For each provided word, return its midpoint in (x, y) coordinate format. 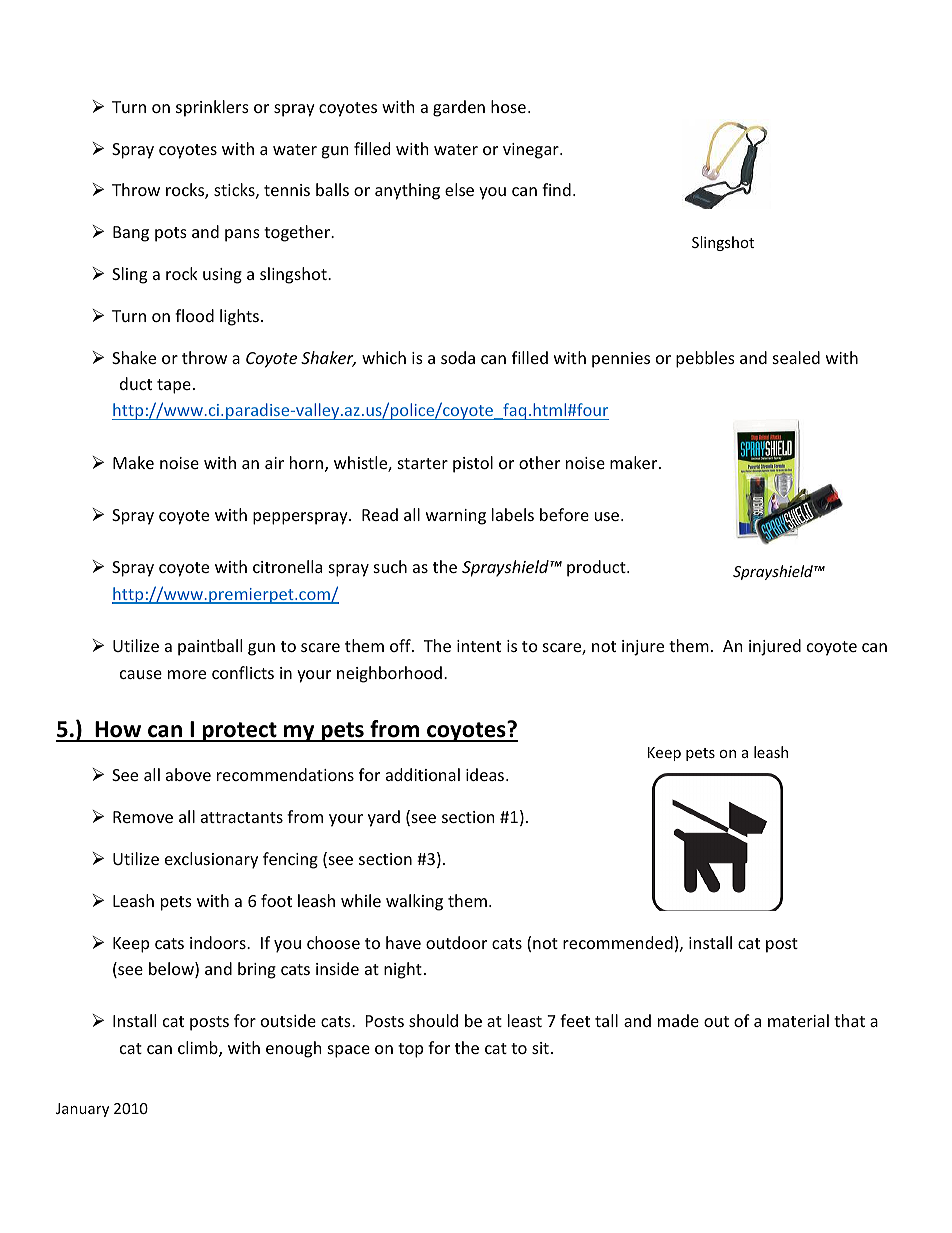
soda (458, 357)
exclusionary (211, 860)
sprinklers (212, 108)
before (564, 514)
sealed (796, 357)
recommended (618, 942)
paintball (210, 647)
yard (384, 818)
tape (174, 386)
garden (459, 108)
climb (199, 1049)
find (556, 189)
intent (479, 646)
